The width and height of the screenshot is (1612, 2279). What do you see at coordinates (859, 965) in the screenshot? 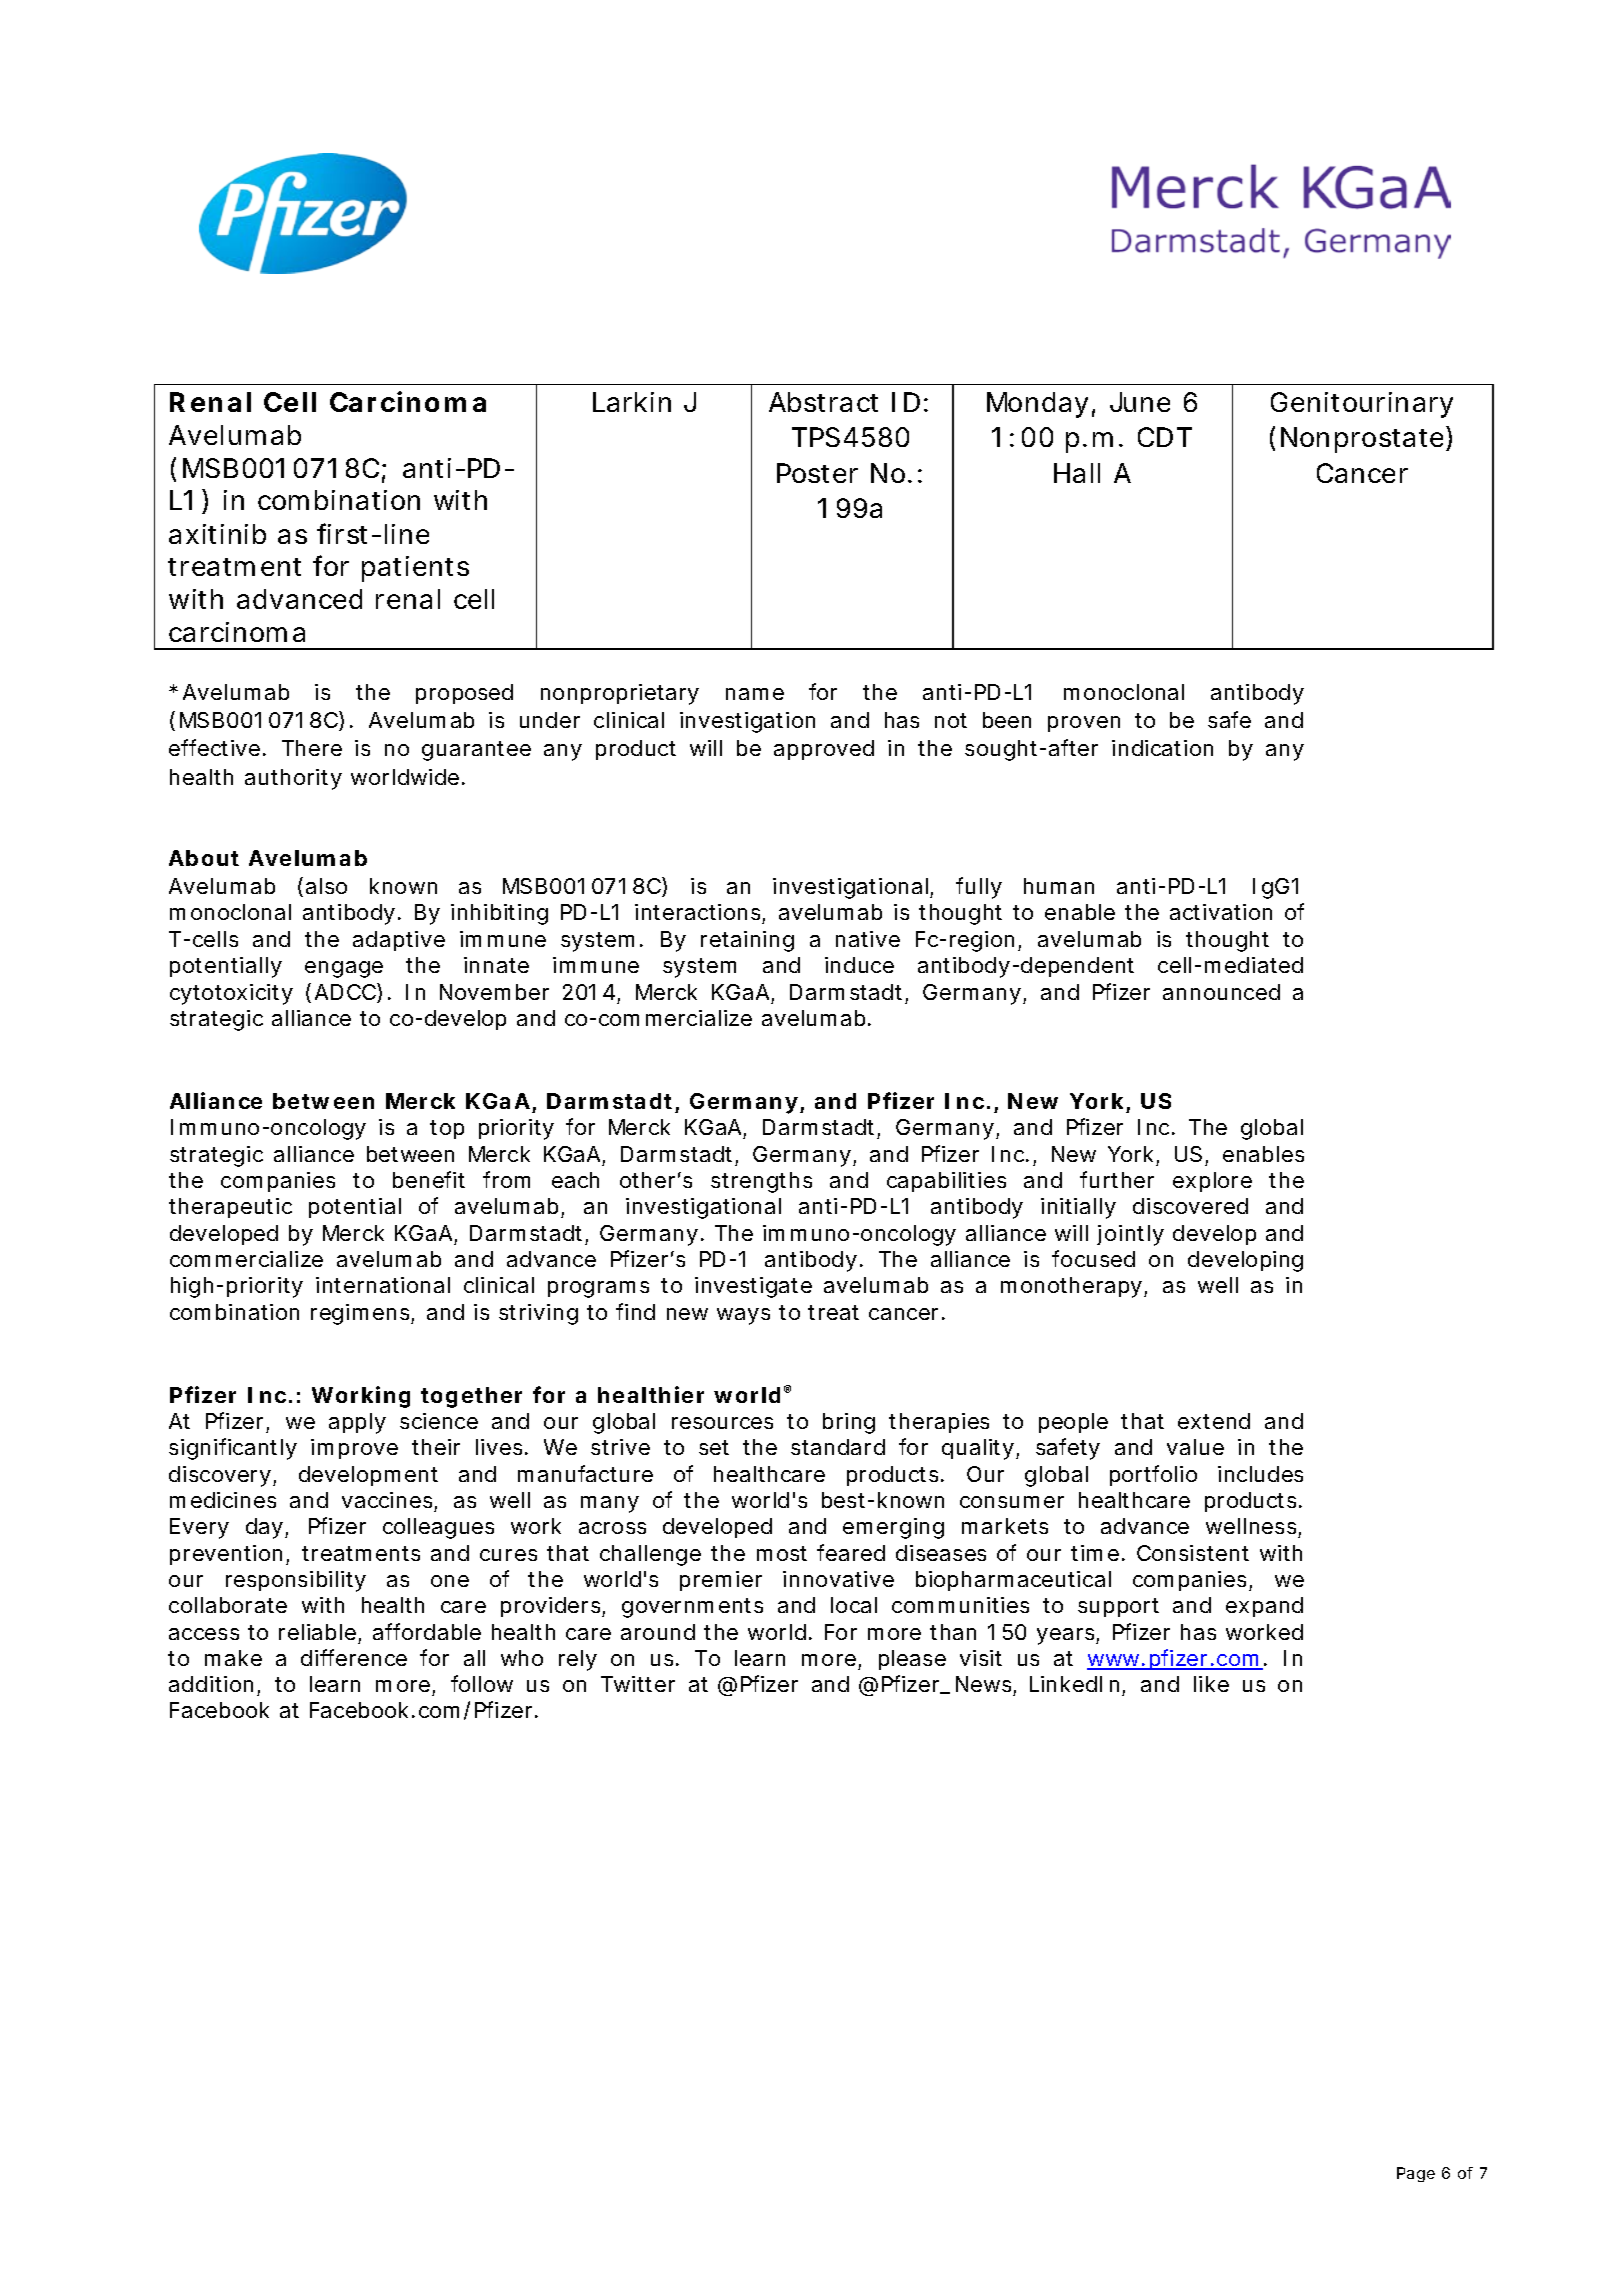
I see `induce` at bounding box center [859, 965].
